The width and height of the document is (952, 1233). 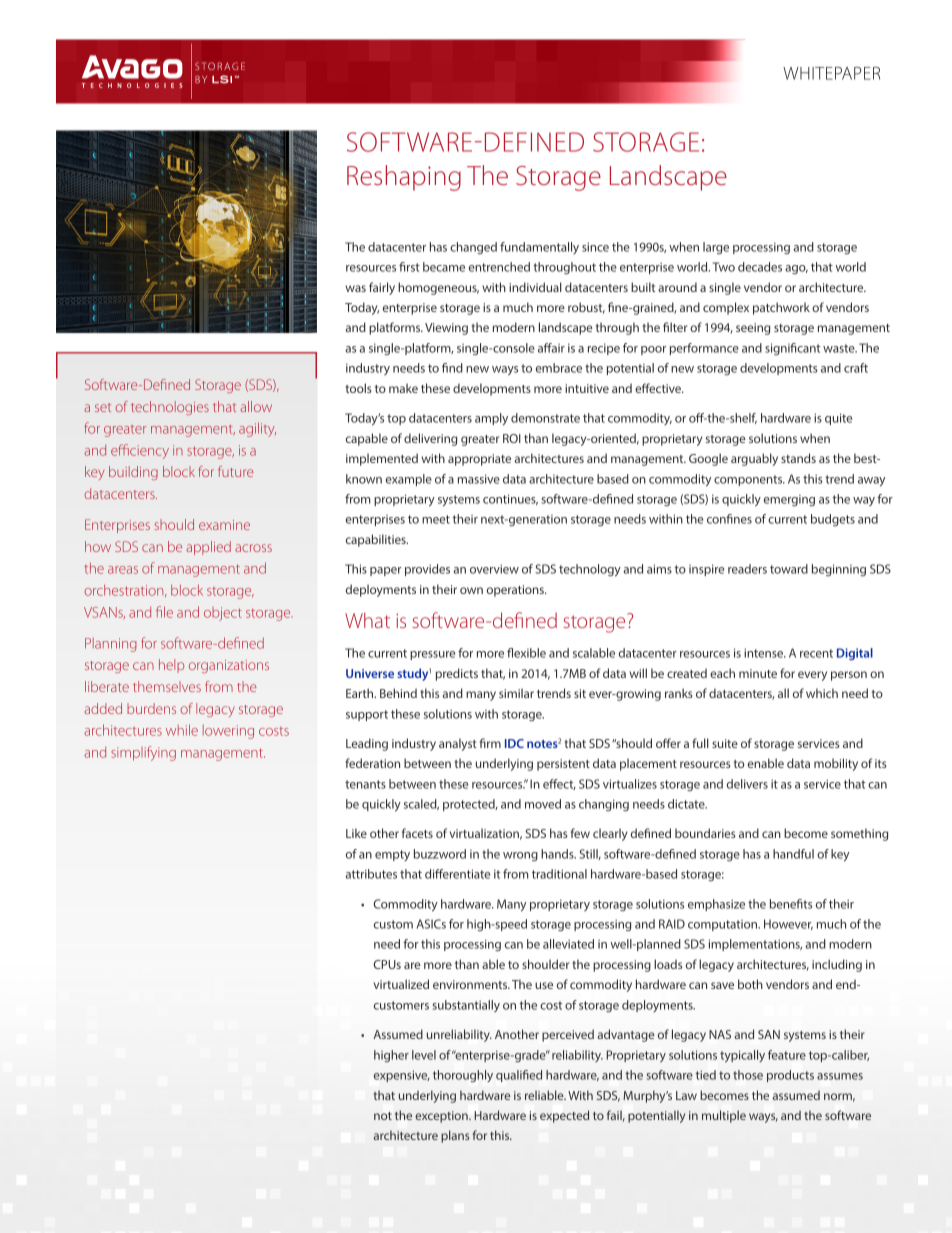 I want to click on simplifying, so click(x=143, y=753).
